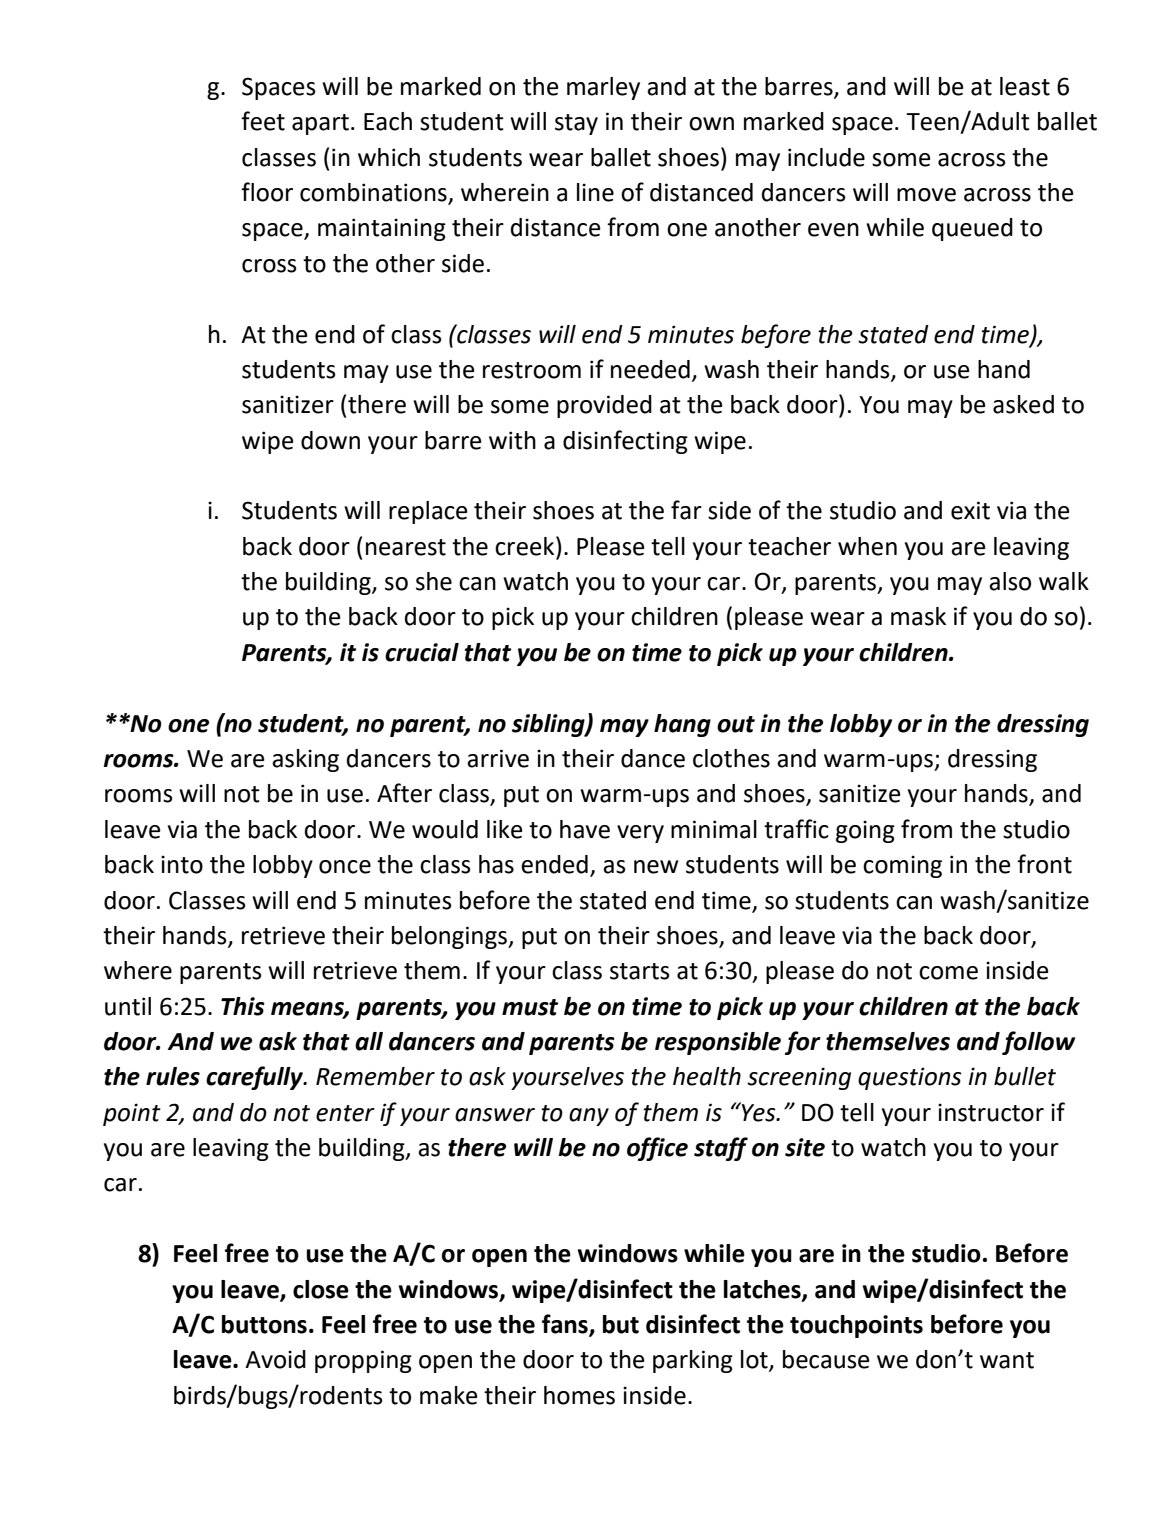 This image has width=1173, height=1519. I want to click on Avoid, so click(275, 1359).
